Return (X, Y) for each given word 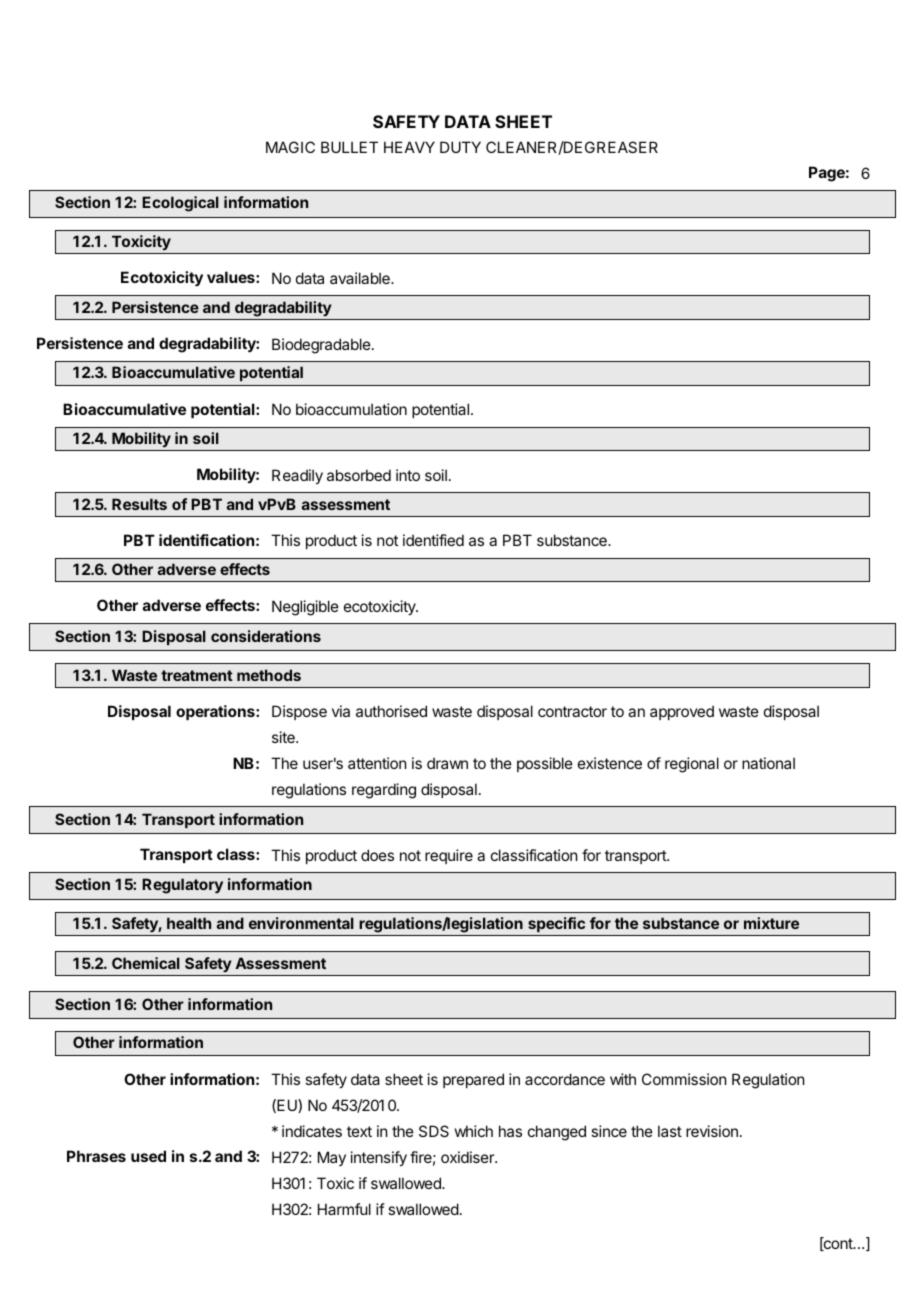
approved (682, 712)
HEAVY (409, 147)
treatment (197, 675)
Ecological (180, 204)
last (670, 1131)
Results (139, 504)
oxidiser (468, 1157)
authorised (391, 711)
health (189, 923)
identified (433, 540)
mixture (771, 923)
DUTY (460, 147)
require (449, 856)
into (408, 475)
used (148, 1156)
